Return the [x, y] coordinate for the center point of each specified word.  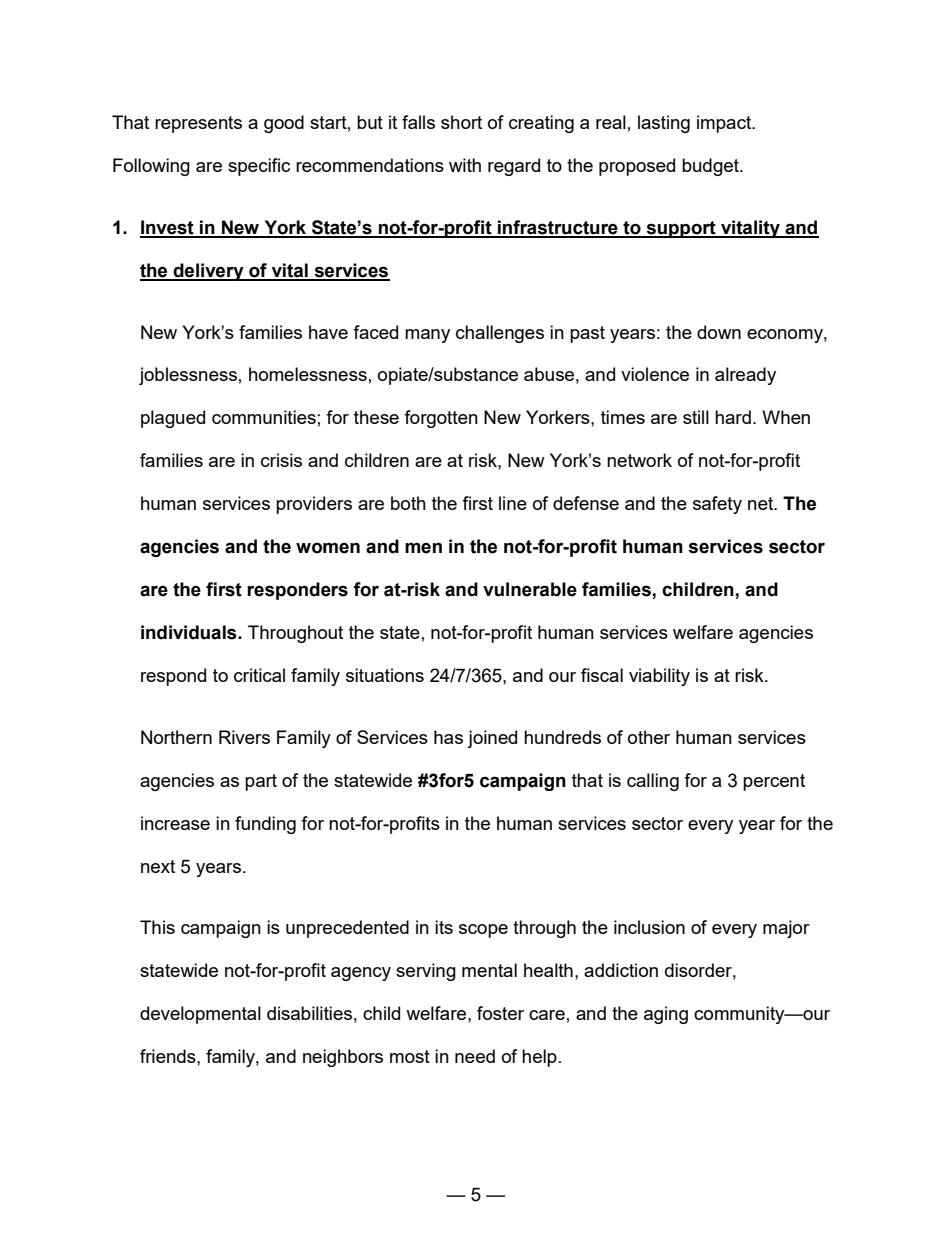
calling [653, 782]
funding [265, 825]
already [745, 376]
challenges [500, 334]
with [465, 165]
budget [711, 167]
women [328, 548]
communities [264, 417]
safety [717, 505]
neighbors [343, 1058]
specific [259, 167]
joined [492, 739]
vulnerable [530, 589]
